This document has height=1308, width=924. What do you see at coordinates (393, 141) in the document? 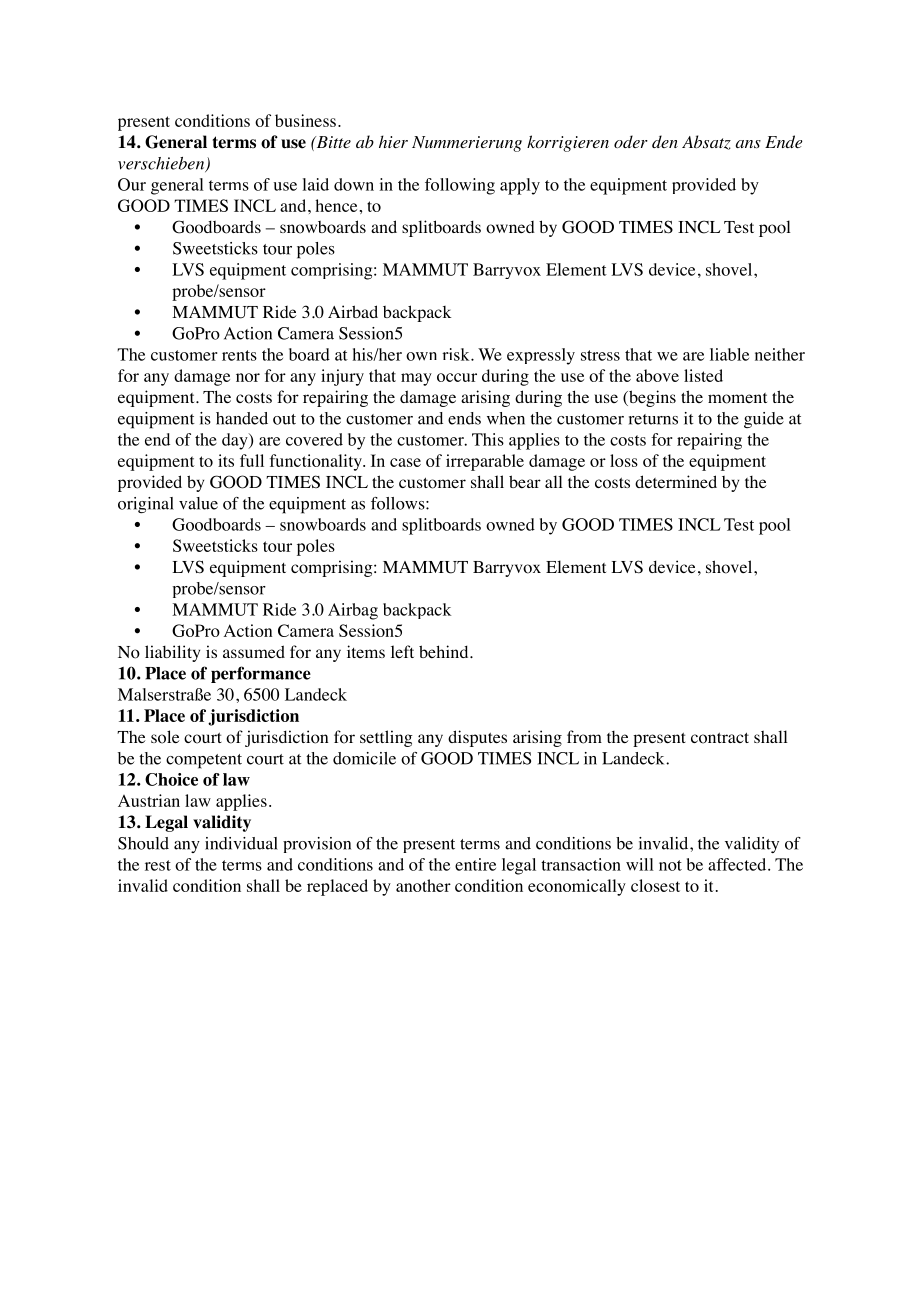
I see `hier` at bounding box center [393, 141].
